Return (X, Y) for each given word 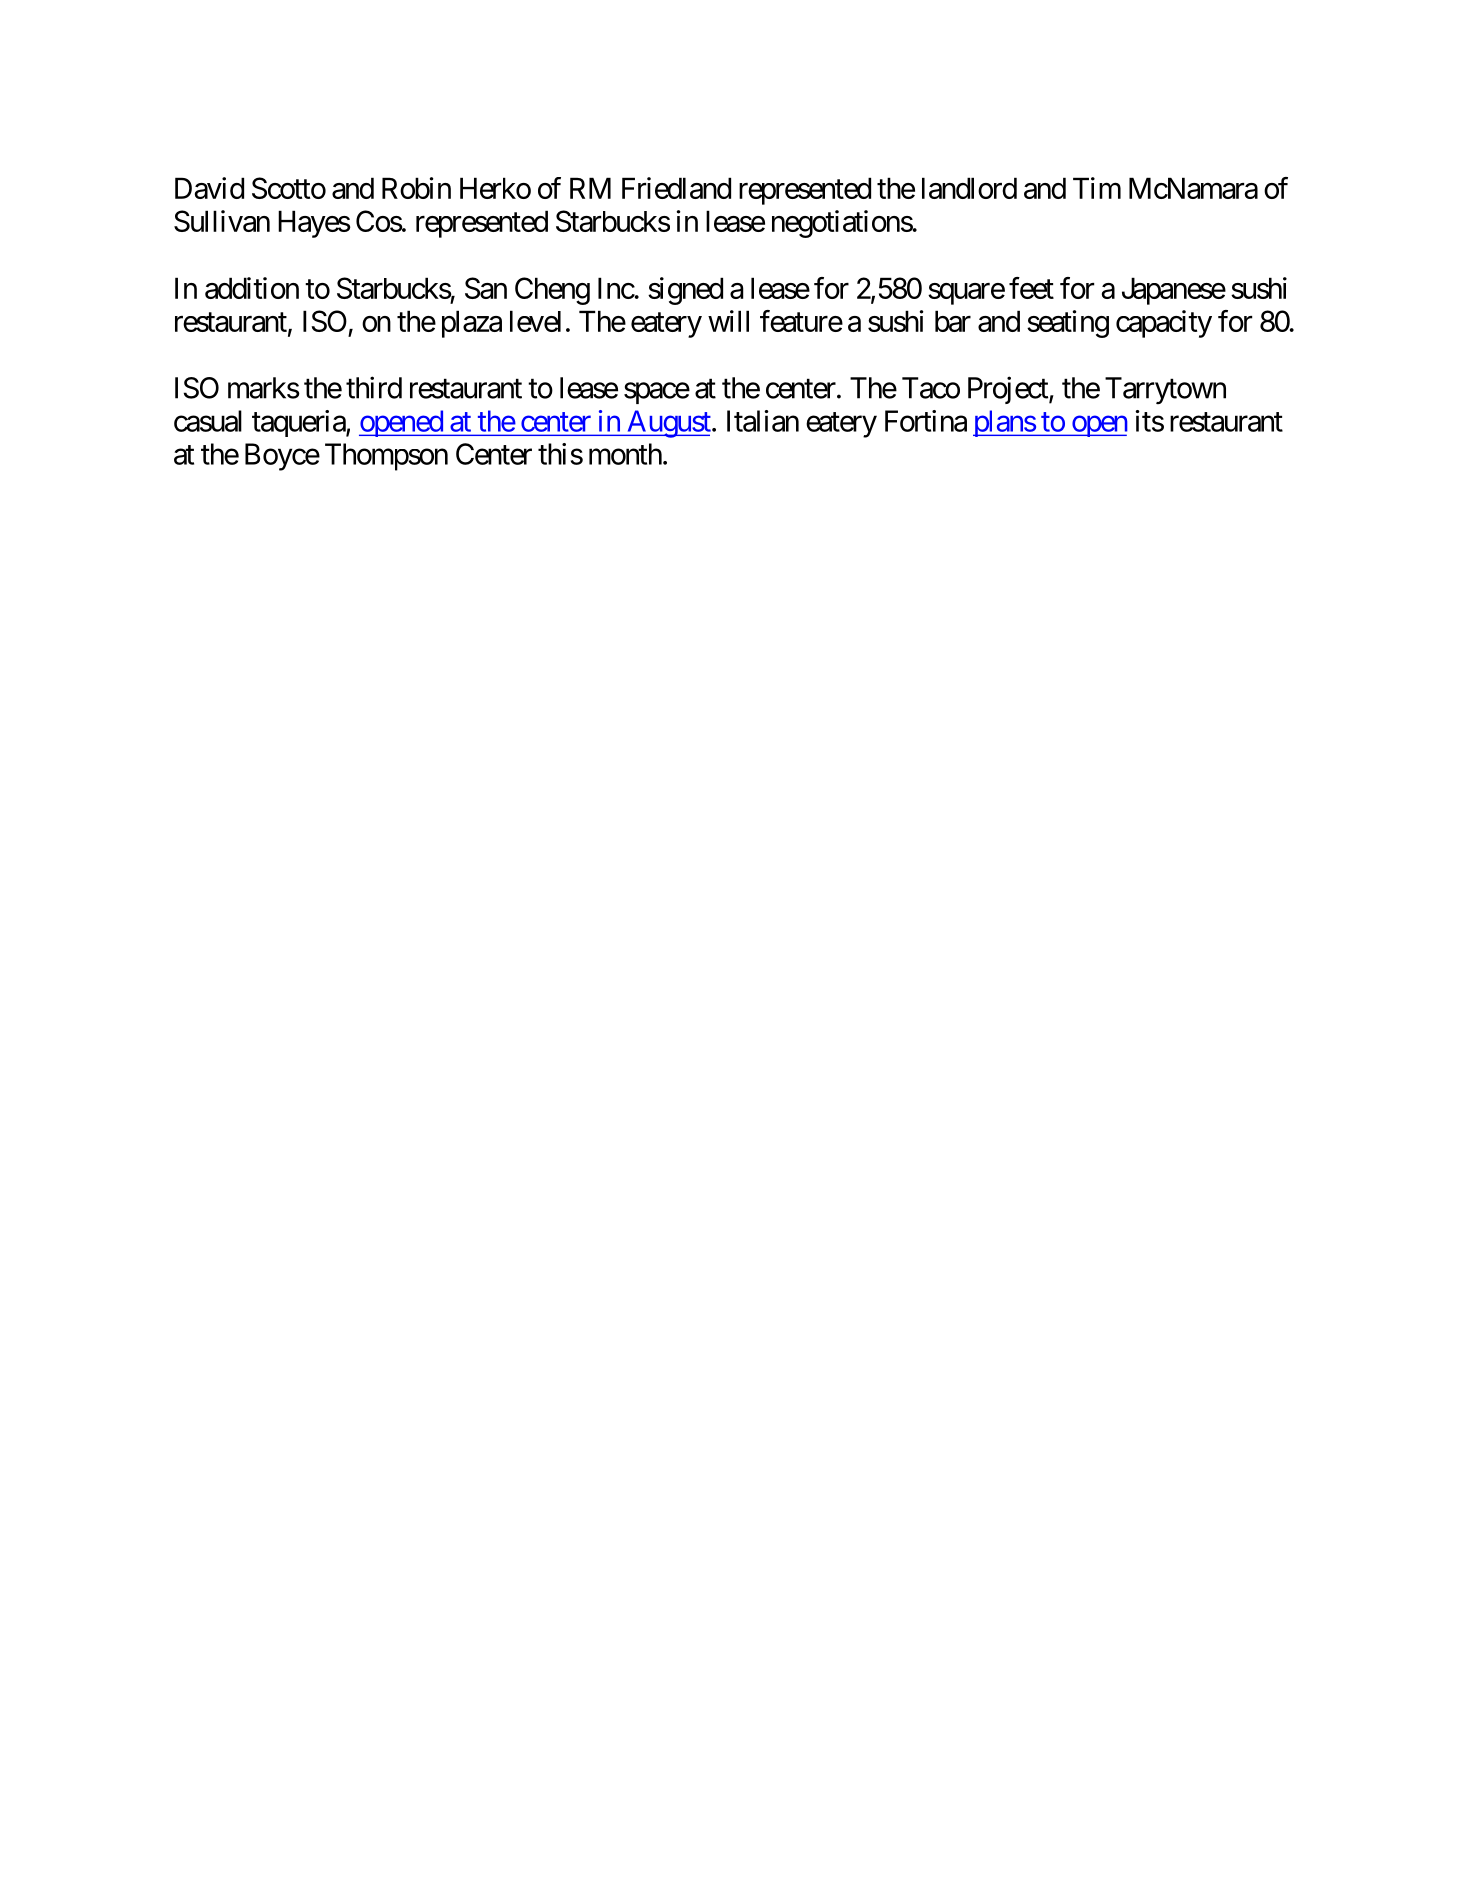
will (728, 321)
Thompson (386, 457)
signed (685, 291)
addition (252, 288)
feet (1031, 288)
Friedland (676, 188)
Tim (1097, 188)
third (374, 387)
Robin (416, 188)
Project (1009, 390)
